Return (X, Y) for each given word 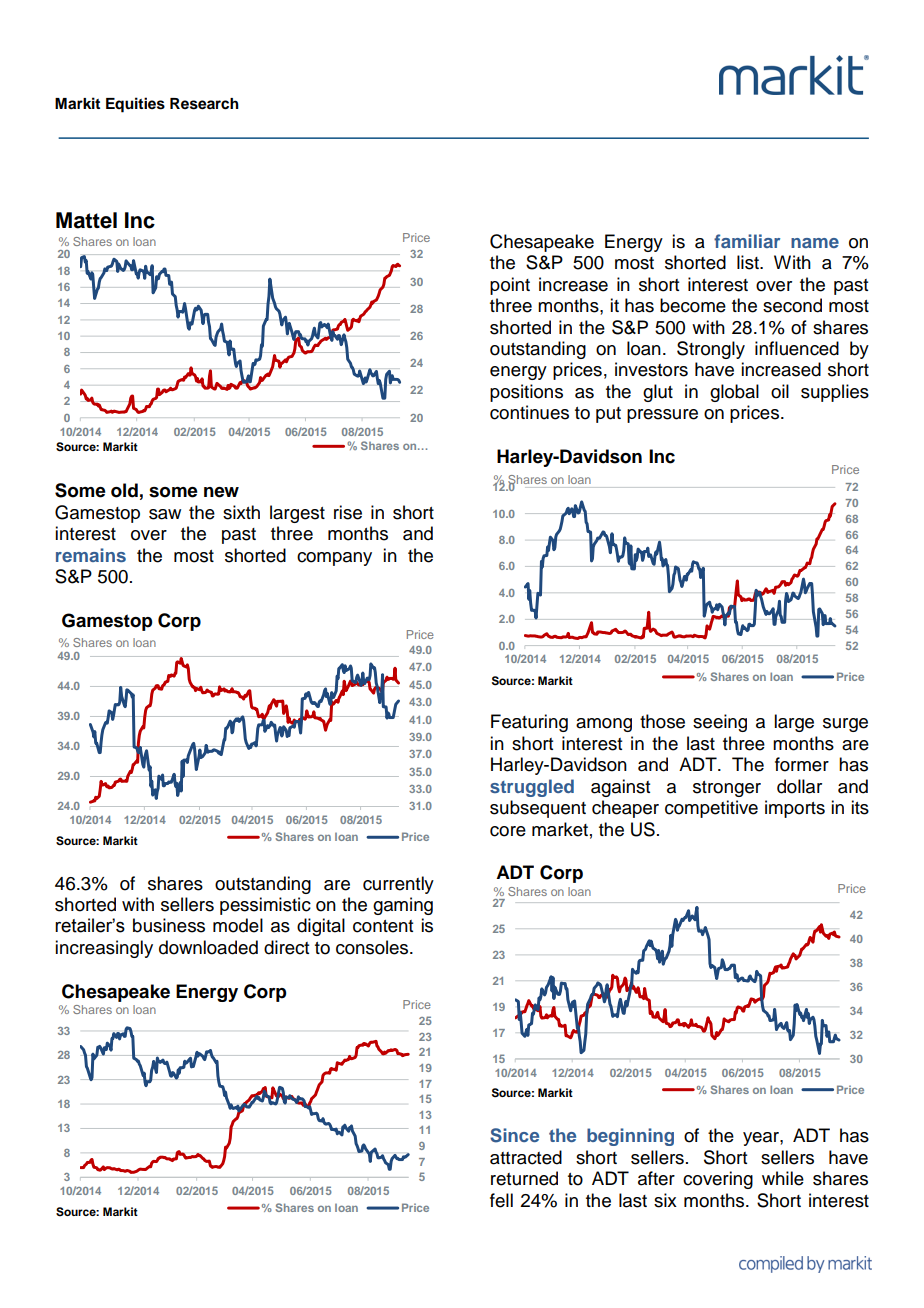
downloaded (208, 947)
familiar (747, 241)
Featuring (529, 723)
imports (795, 809)
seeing (720, 723)
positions (526, 393)
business (169, 925)
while (783, 1178)
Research (204, 104)
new (221, 492)
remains (91, 555)
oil (780, 391)
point (510, 286)
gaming (403, 906)
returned (524, 1178)
